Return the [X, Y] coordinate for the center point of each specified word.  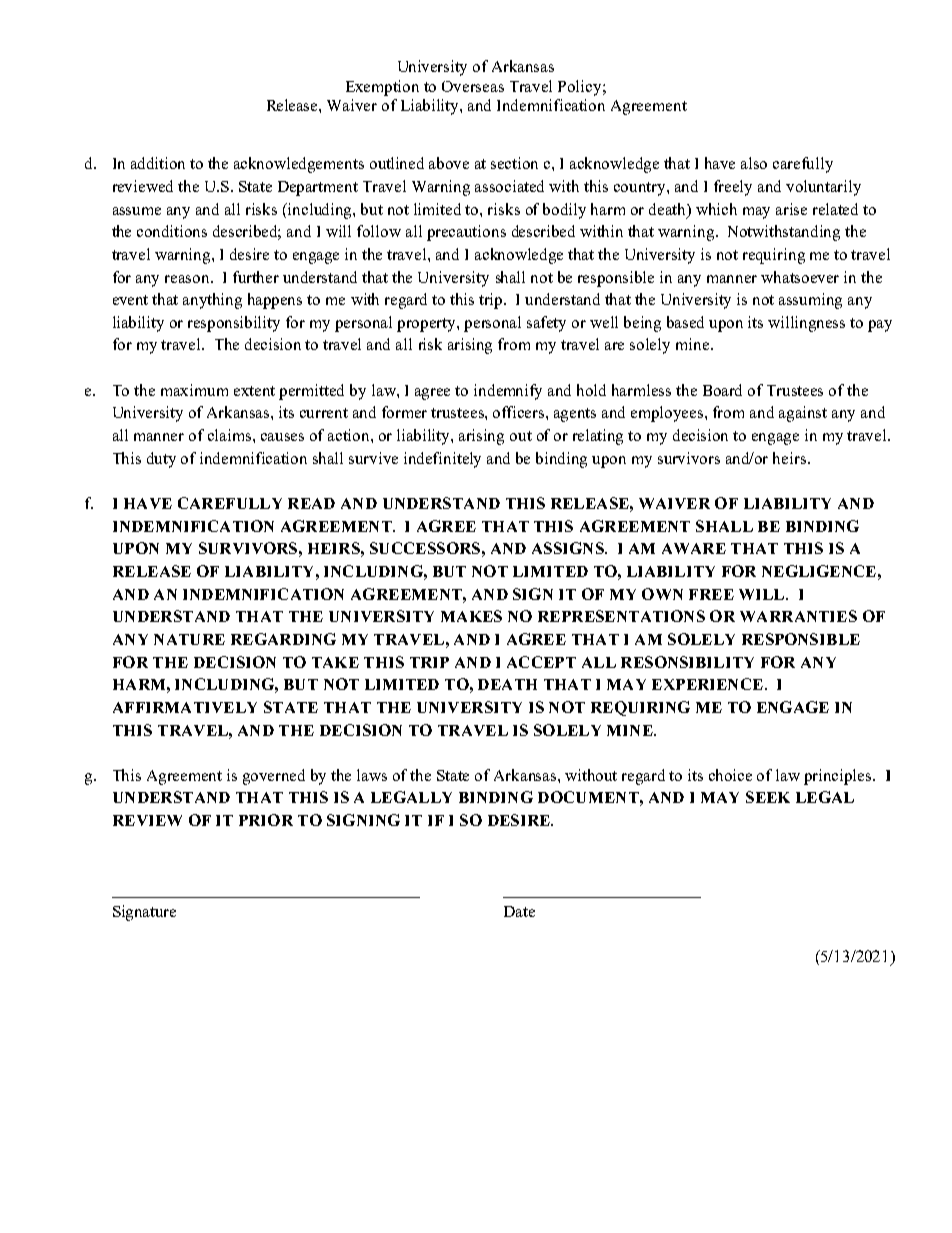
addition [158, 163]
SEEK [768, 797]
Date [519, 911]
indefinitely [442, 460]
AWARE [694, 548]
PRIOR [266, 820]
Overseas [473, 86]
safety [546, 324]
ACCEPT [541, 662]
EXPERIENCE [707, 684]
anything [212, 301]
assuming [810, 301]
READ [311, 503]
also [754, 163]
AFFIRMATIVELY [185, 707]
